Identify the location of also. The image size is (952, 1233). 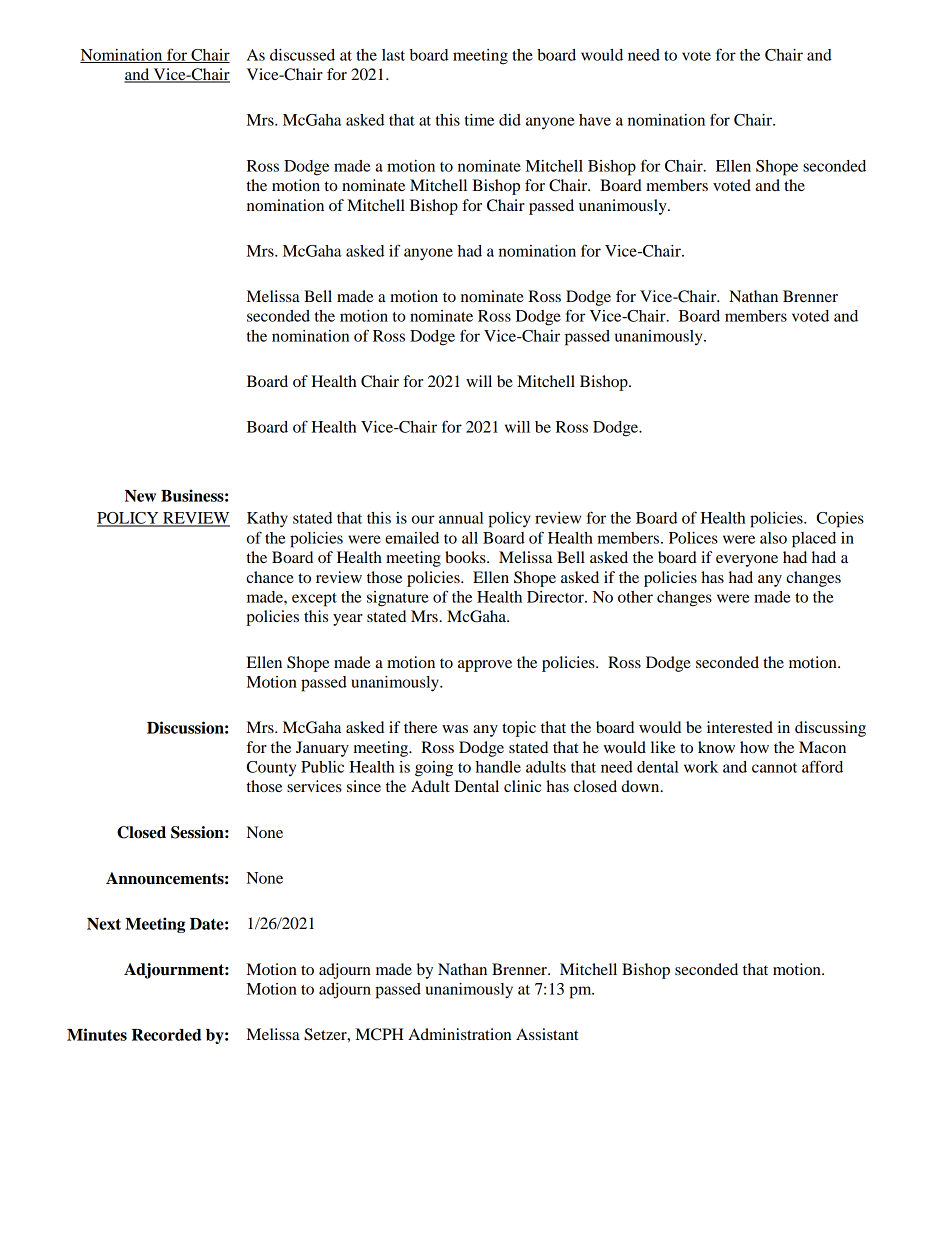
(773, 538).
